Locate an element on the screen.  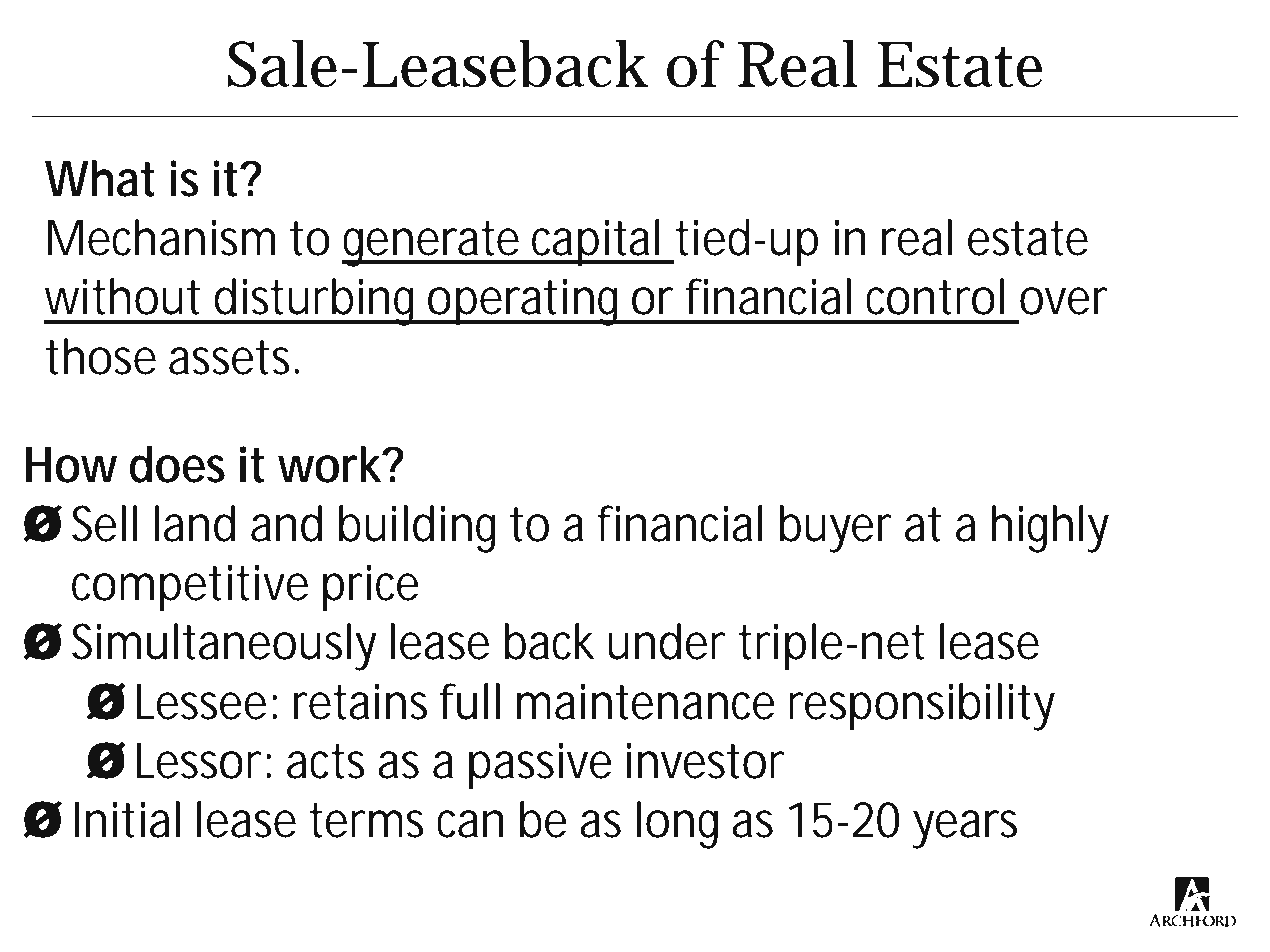
highly is located at coordinates (1050, 529).
